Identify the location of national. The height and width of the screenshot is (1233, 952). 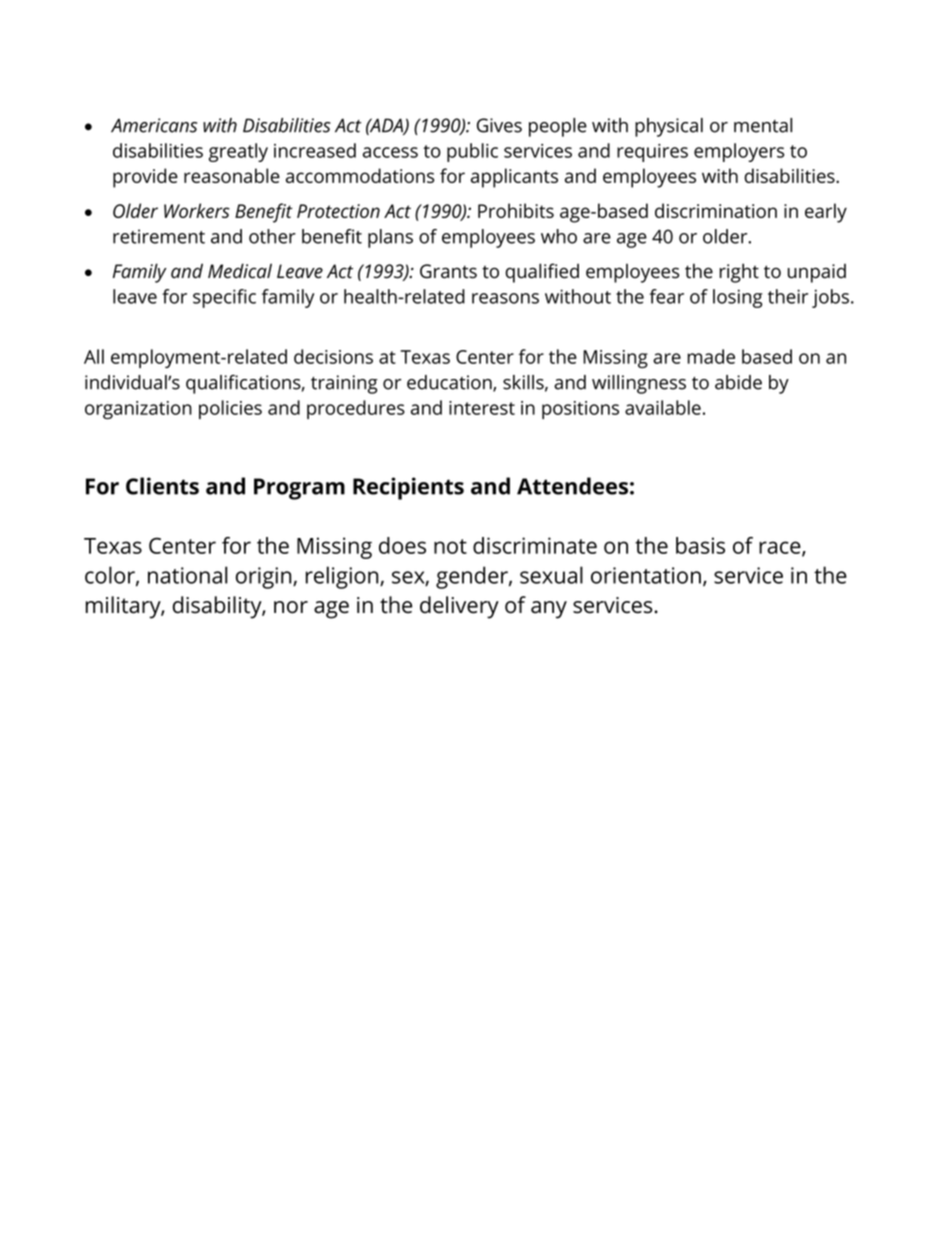
(187, 575).
